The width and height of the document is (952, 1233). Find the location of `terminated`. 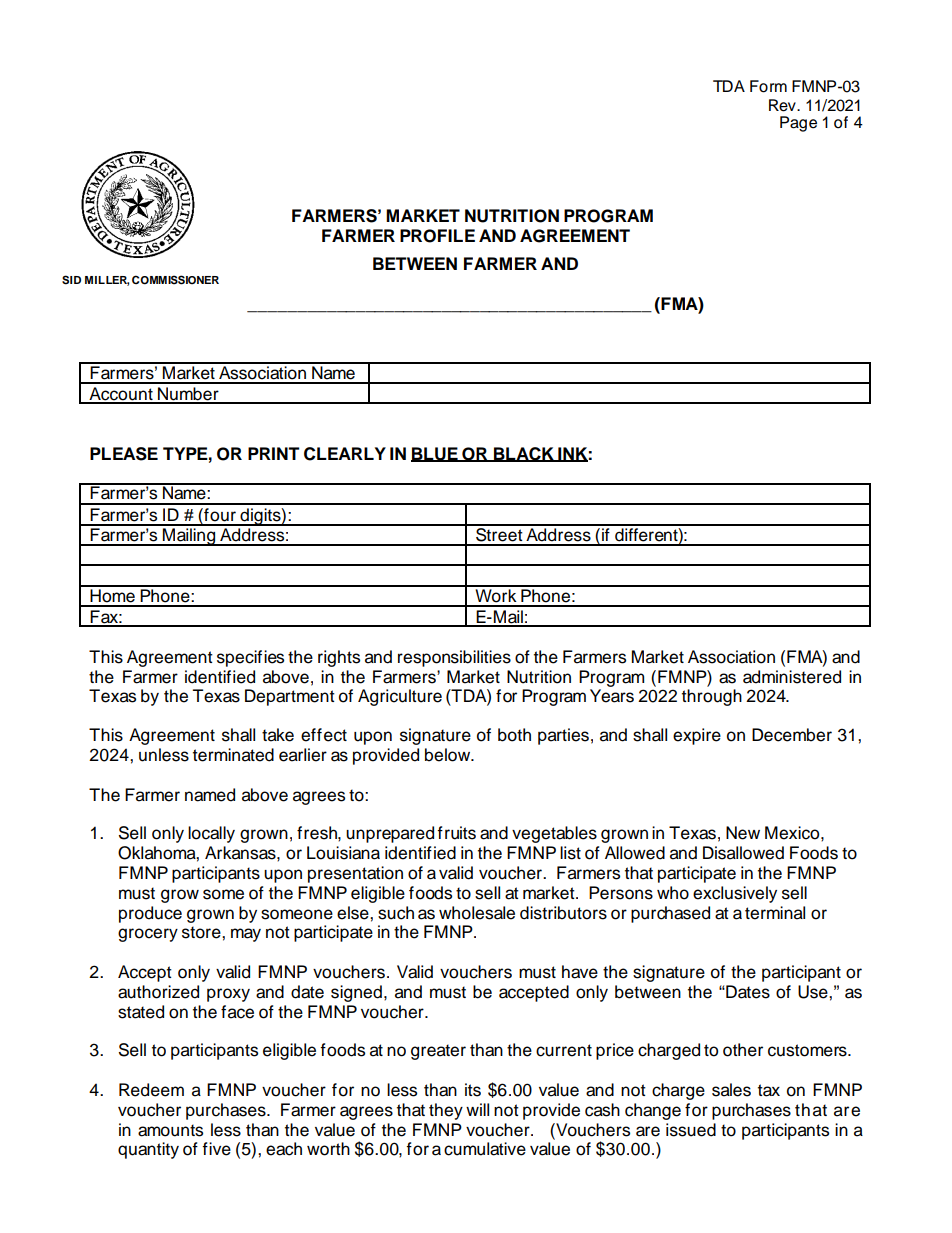

terminated is located at coordinates (233, 755).
